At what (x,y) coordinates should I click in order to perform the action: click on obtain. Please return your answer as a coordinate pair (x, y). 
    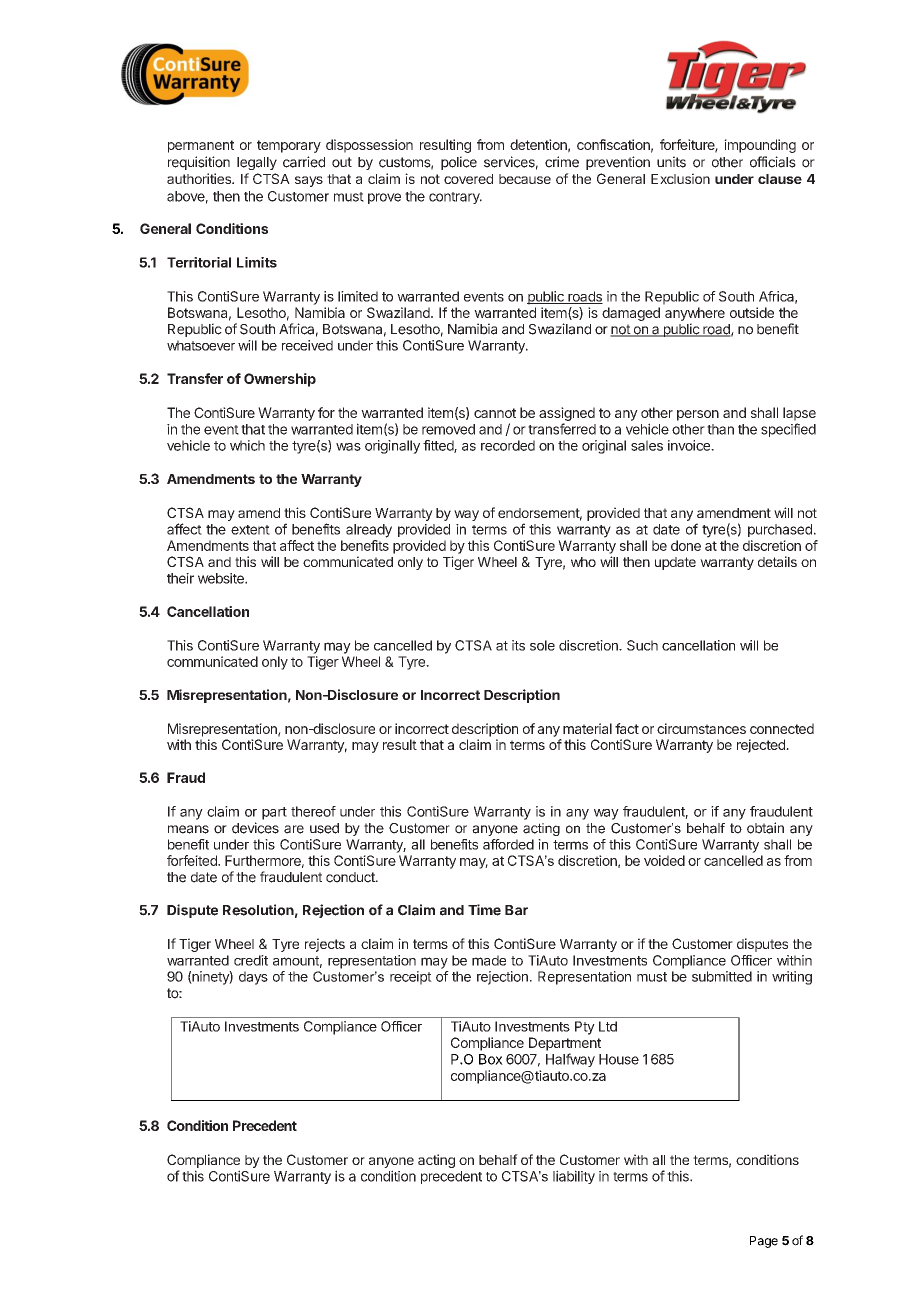
    Looking at the image, I should click on (765, 828).
